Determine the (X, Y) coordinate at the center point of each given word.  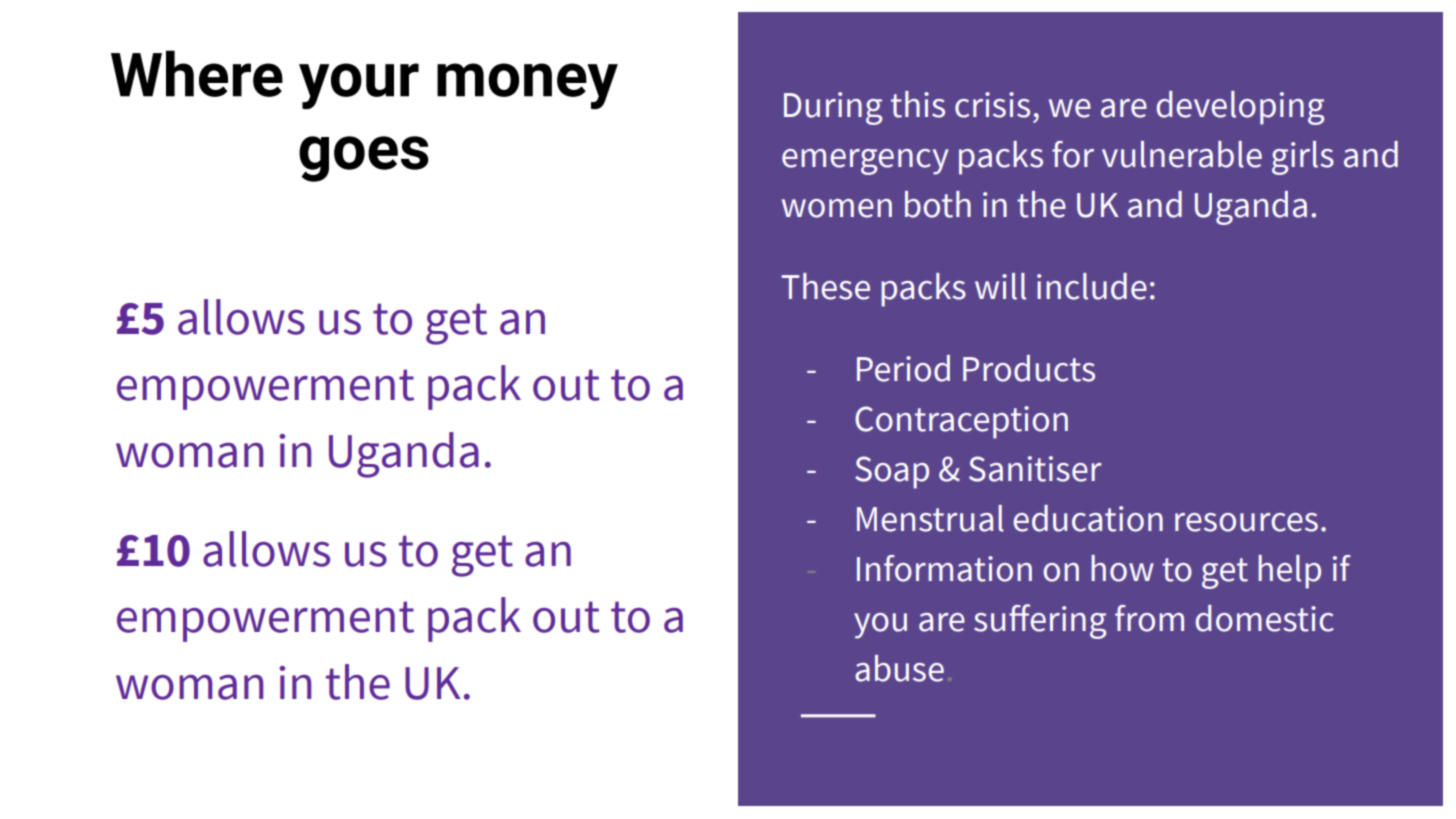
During (833, 108)
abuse (899, 668)
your (359, 86)
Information (944, 568)
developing (1240, 108)
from (1149, 618)
